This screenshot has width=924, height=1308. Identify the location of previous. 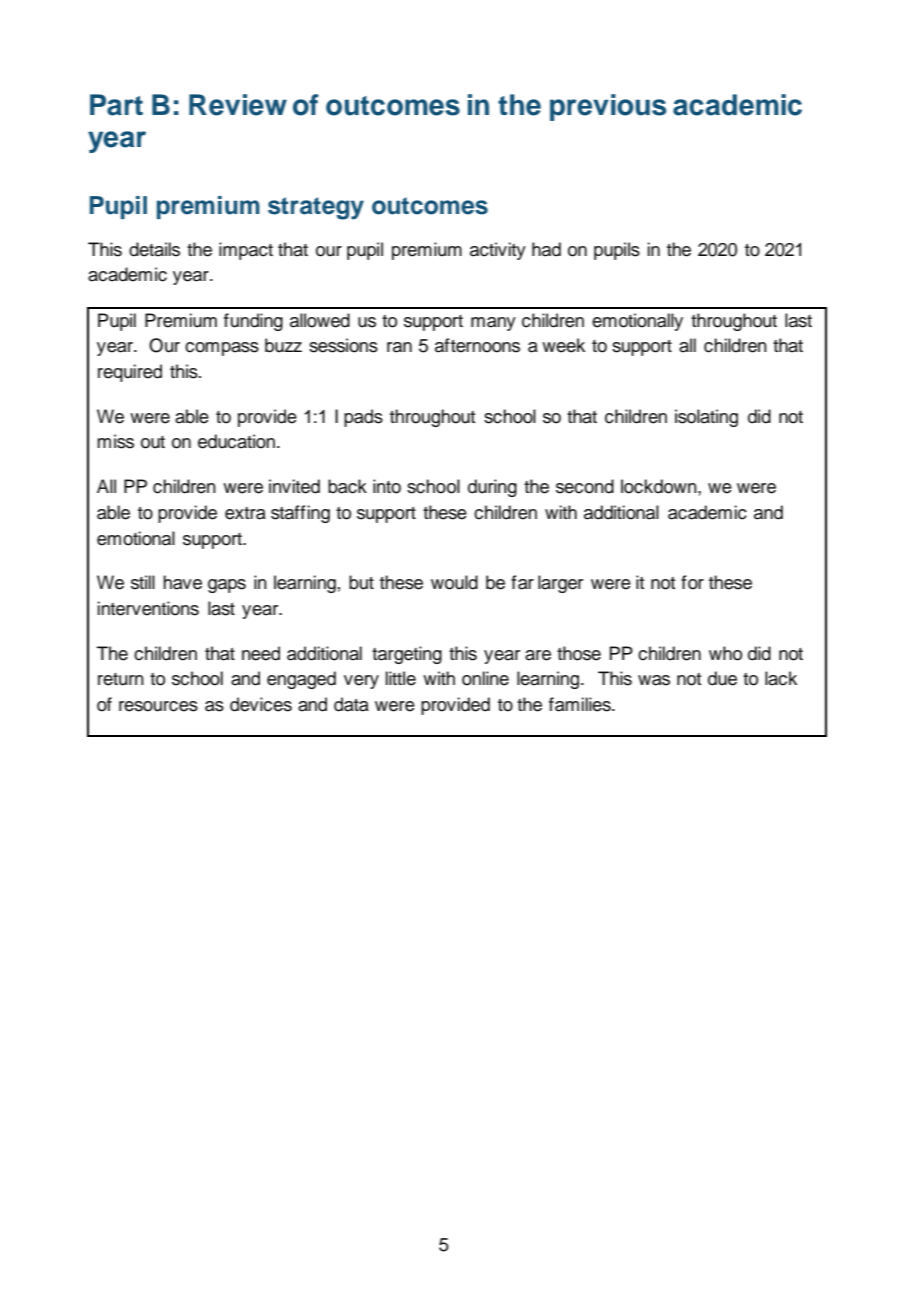
(608, 107).
